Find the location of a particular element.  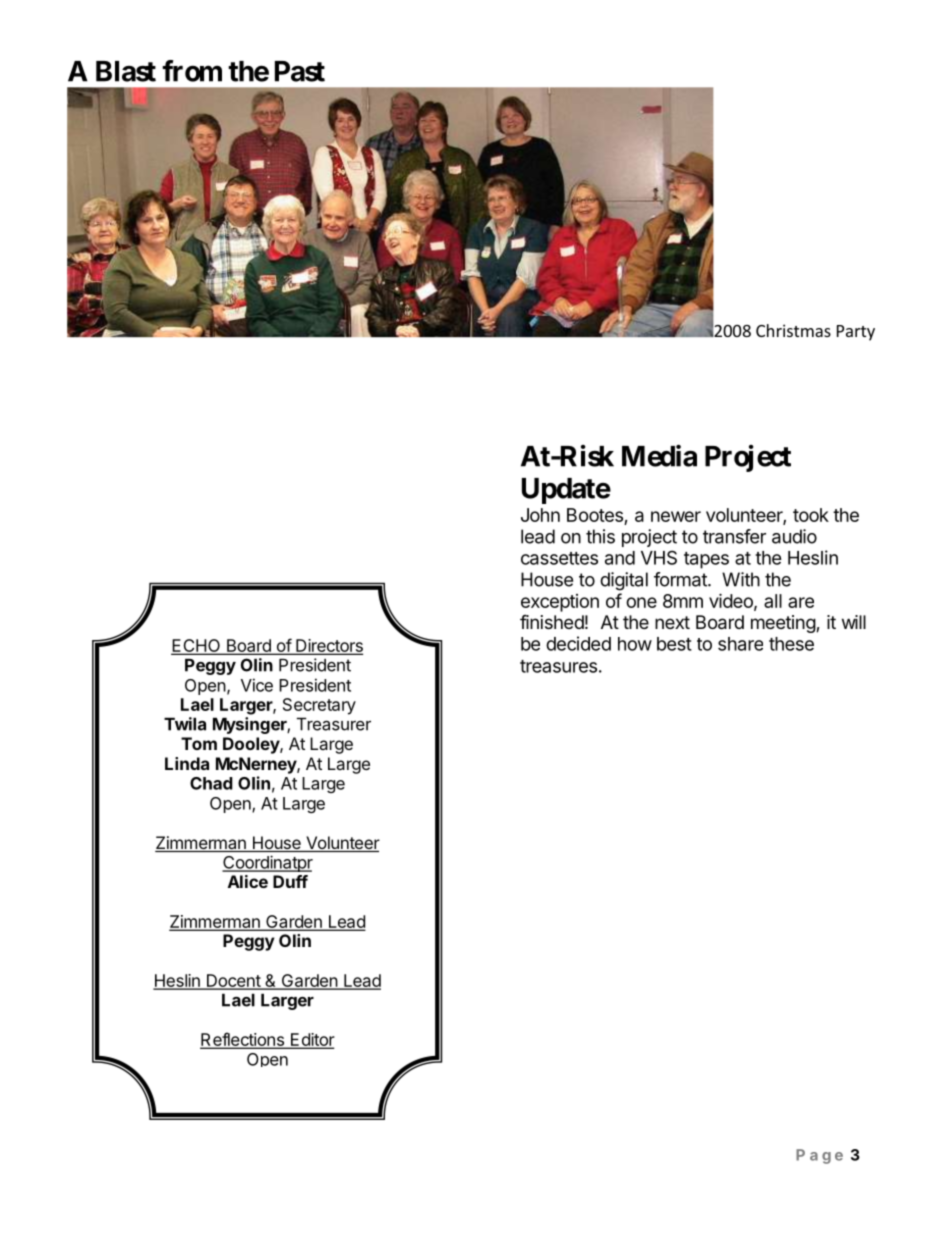

Blast is located at coordinates (126, 71).
